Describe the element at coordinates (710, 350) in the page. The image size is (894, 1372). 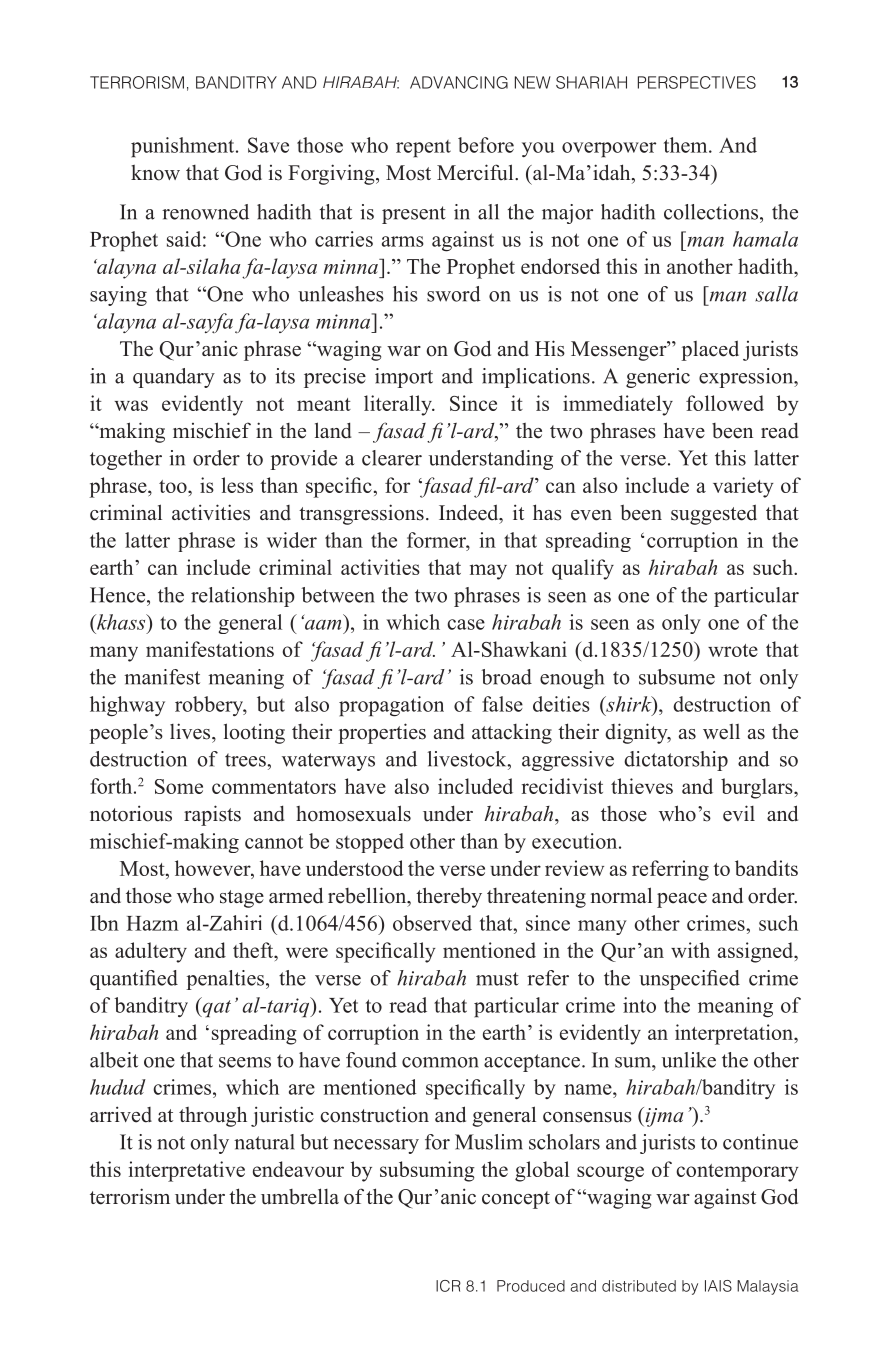
I see `placed` at that location.
